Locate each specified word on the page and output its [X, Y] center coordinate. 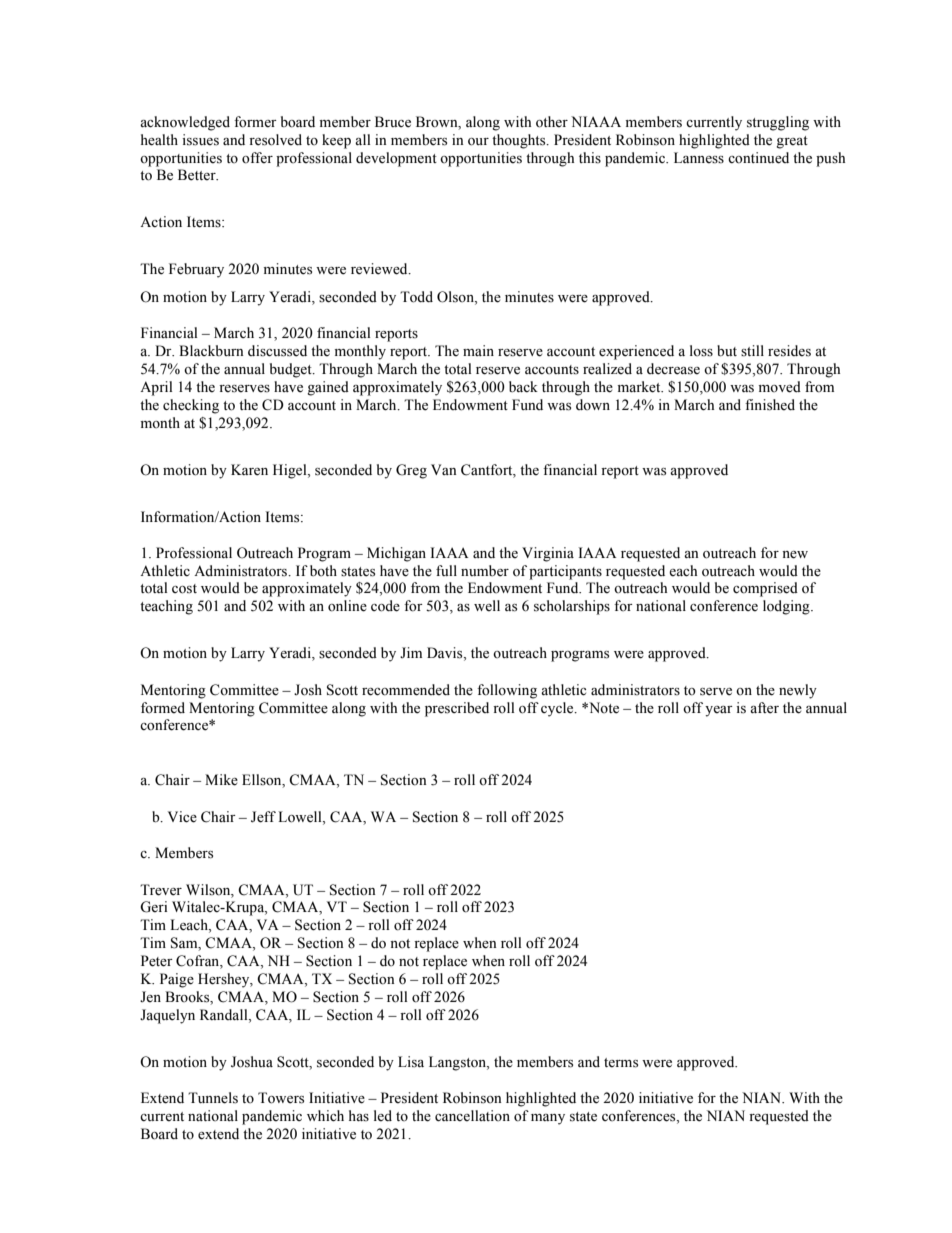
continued [758, 158]
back [523, 386]
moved [780, 387]
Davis [446, 654]
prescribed [457, 709]
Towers [281, 1098]
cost [184, 589]
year [719, 711]
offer [257, 158]
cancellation [472, 1116]
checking [191, 406]
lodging [787, 607]
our [478, 142]
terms [621, 1063]
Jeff [263, 817]
